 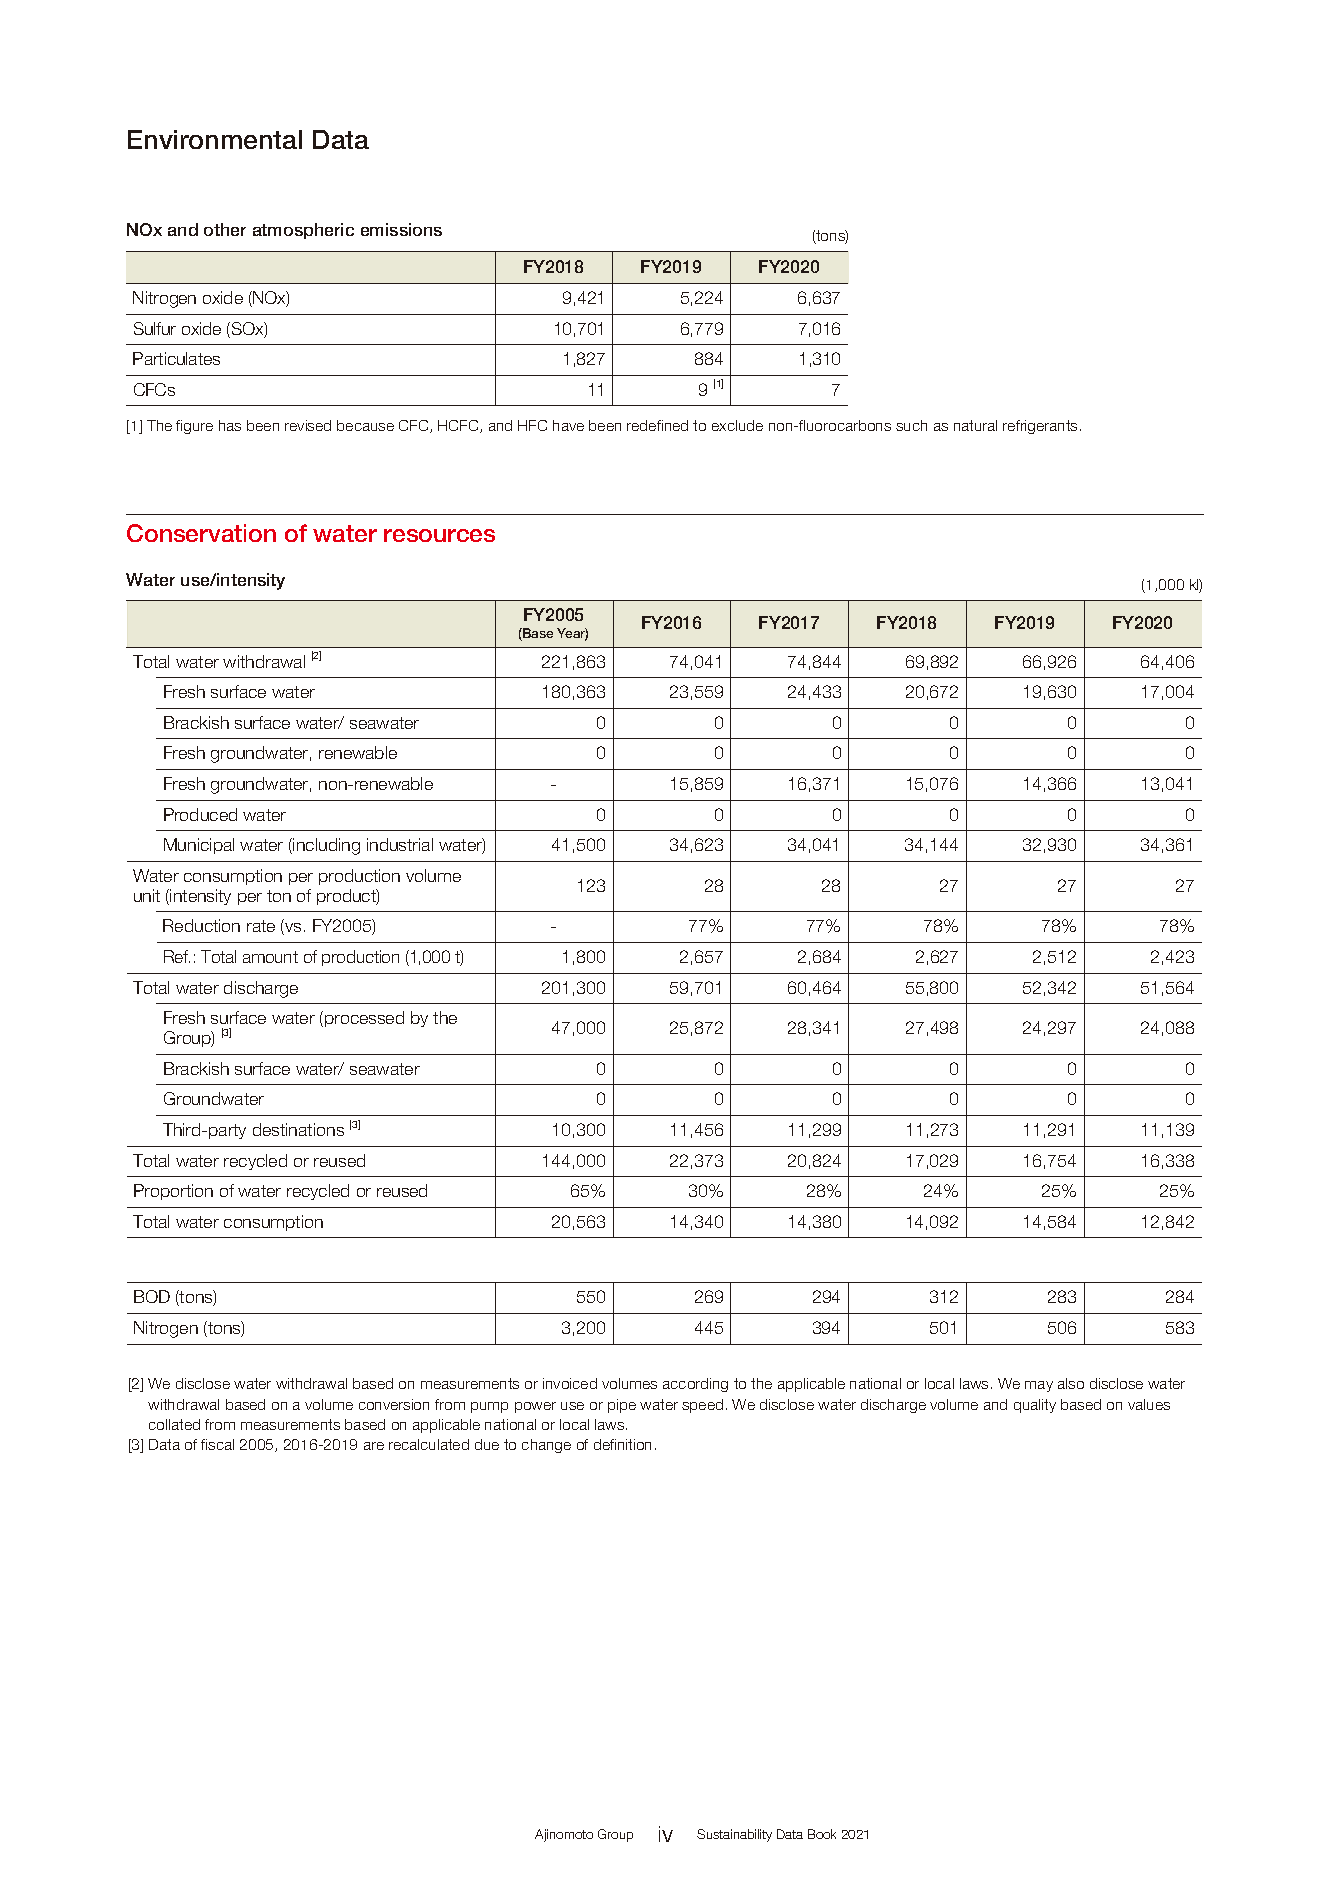 I want to click on Book, so click(x=822, y=1834).
